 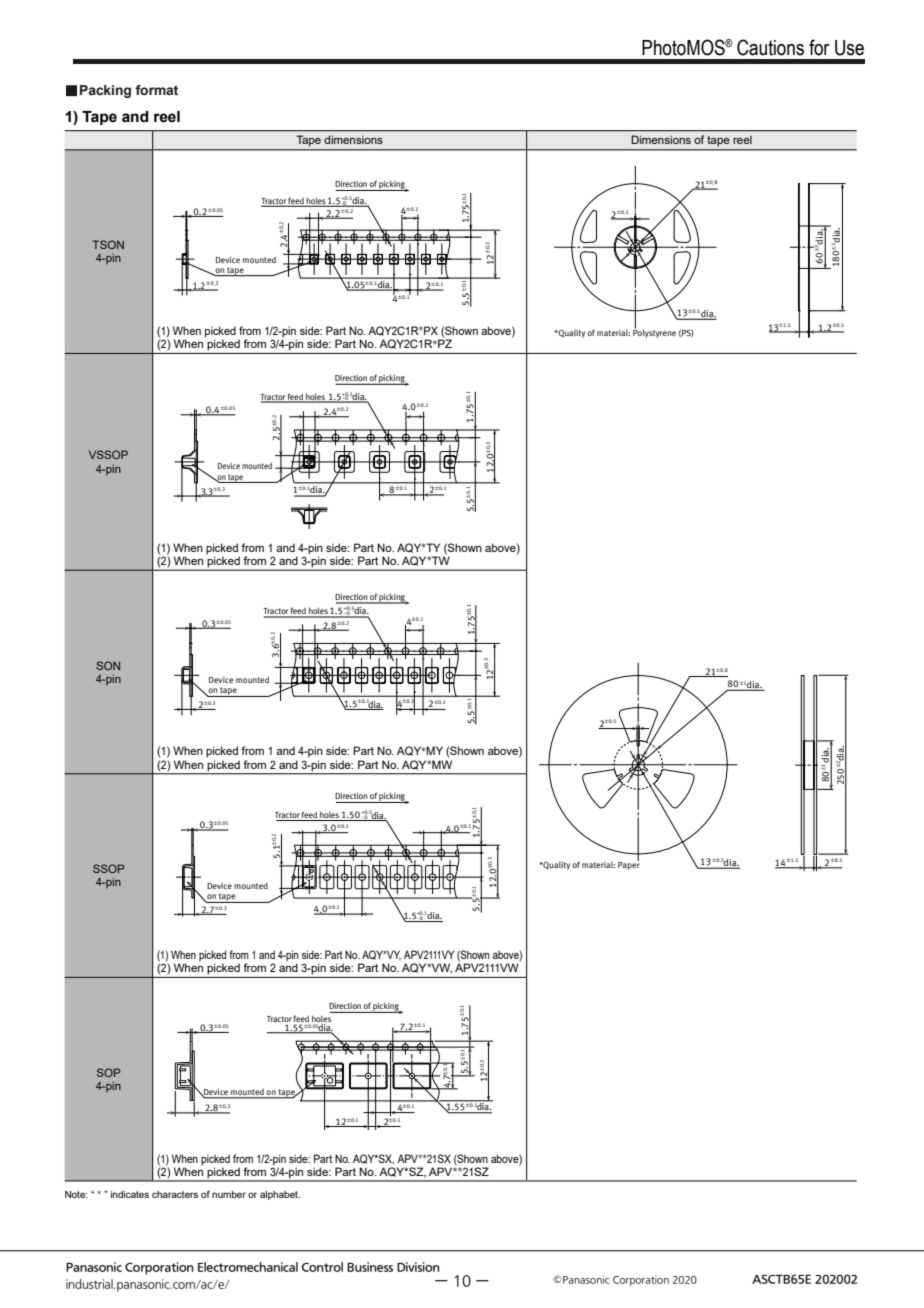 What do you see at coordinates (370, 1267) in the screenshot?
I see `Business` at bounding box center [370, 1267].
